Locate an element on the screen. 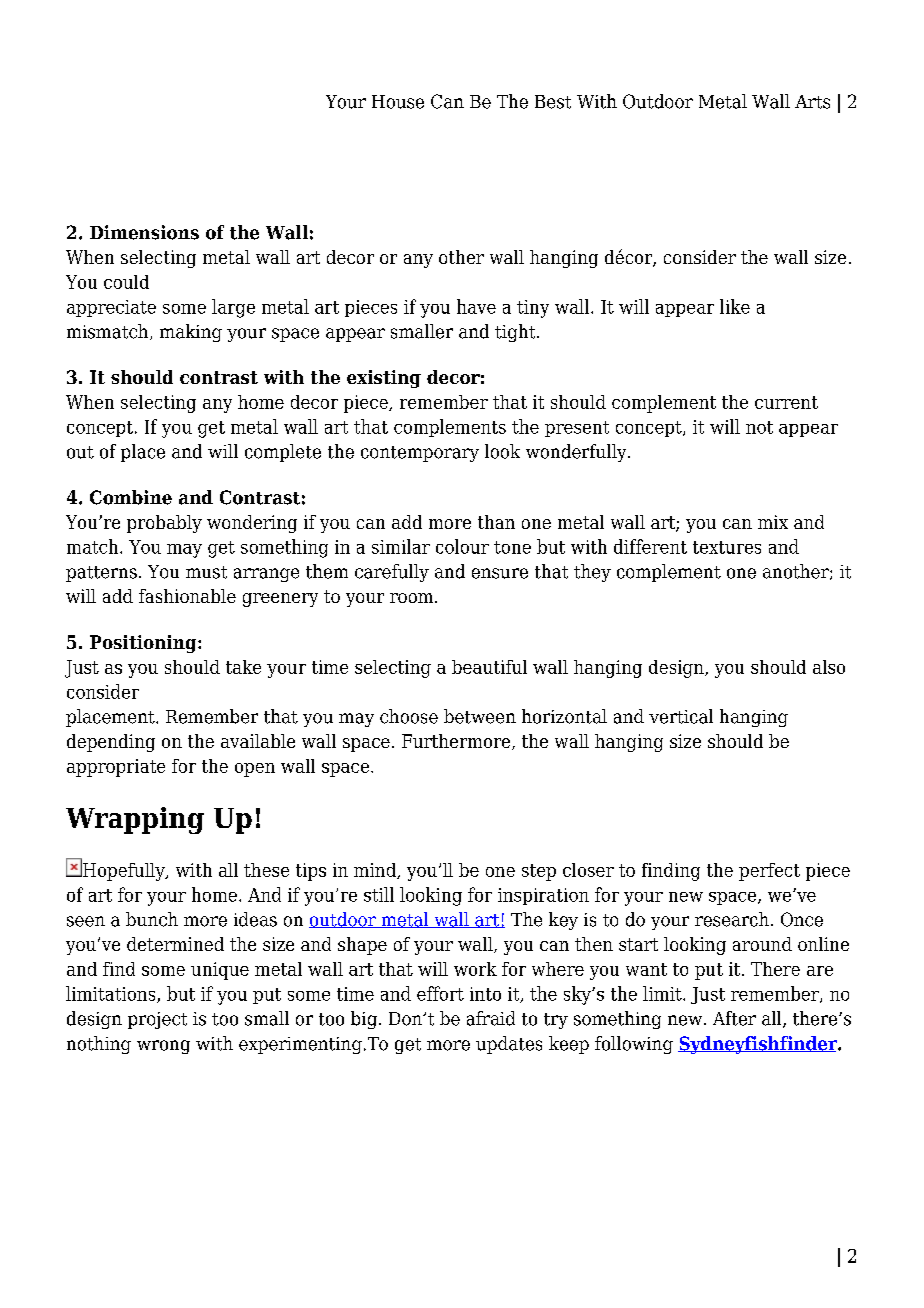 The image size is (924, 1308). ensure is located at coordinates (500, 573).
